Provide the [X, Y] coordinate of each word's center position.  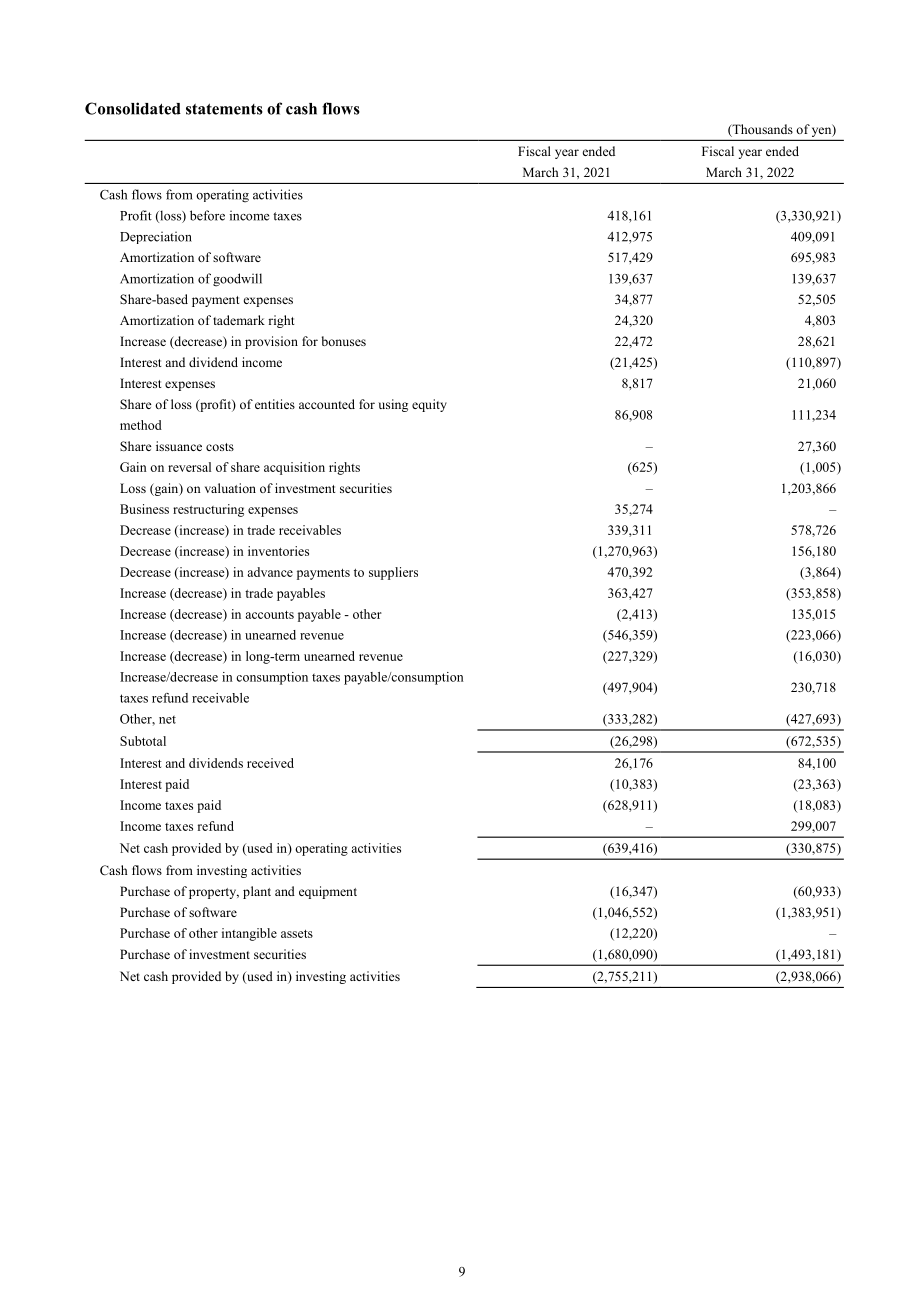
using [393, 405]
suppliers [393, 573]
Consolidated [133, 108]
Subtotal [143, 741]
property [214, 893]
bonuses [344, 341]
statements [224, 109]
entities [275, 404]
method [141, 425]
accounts [269, 615]
